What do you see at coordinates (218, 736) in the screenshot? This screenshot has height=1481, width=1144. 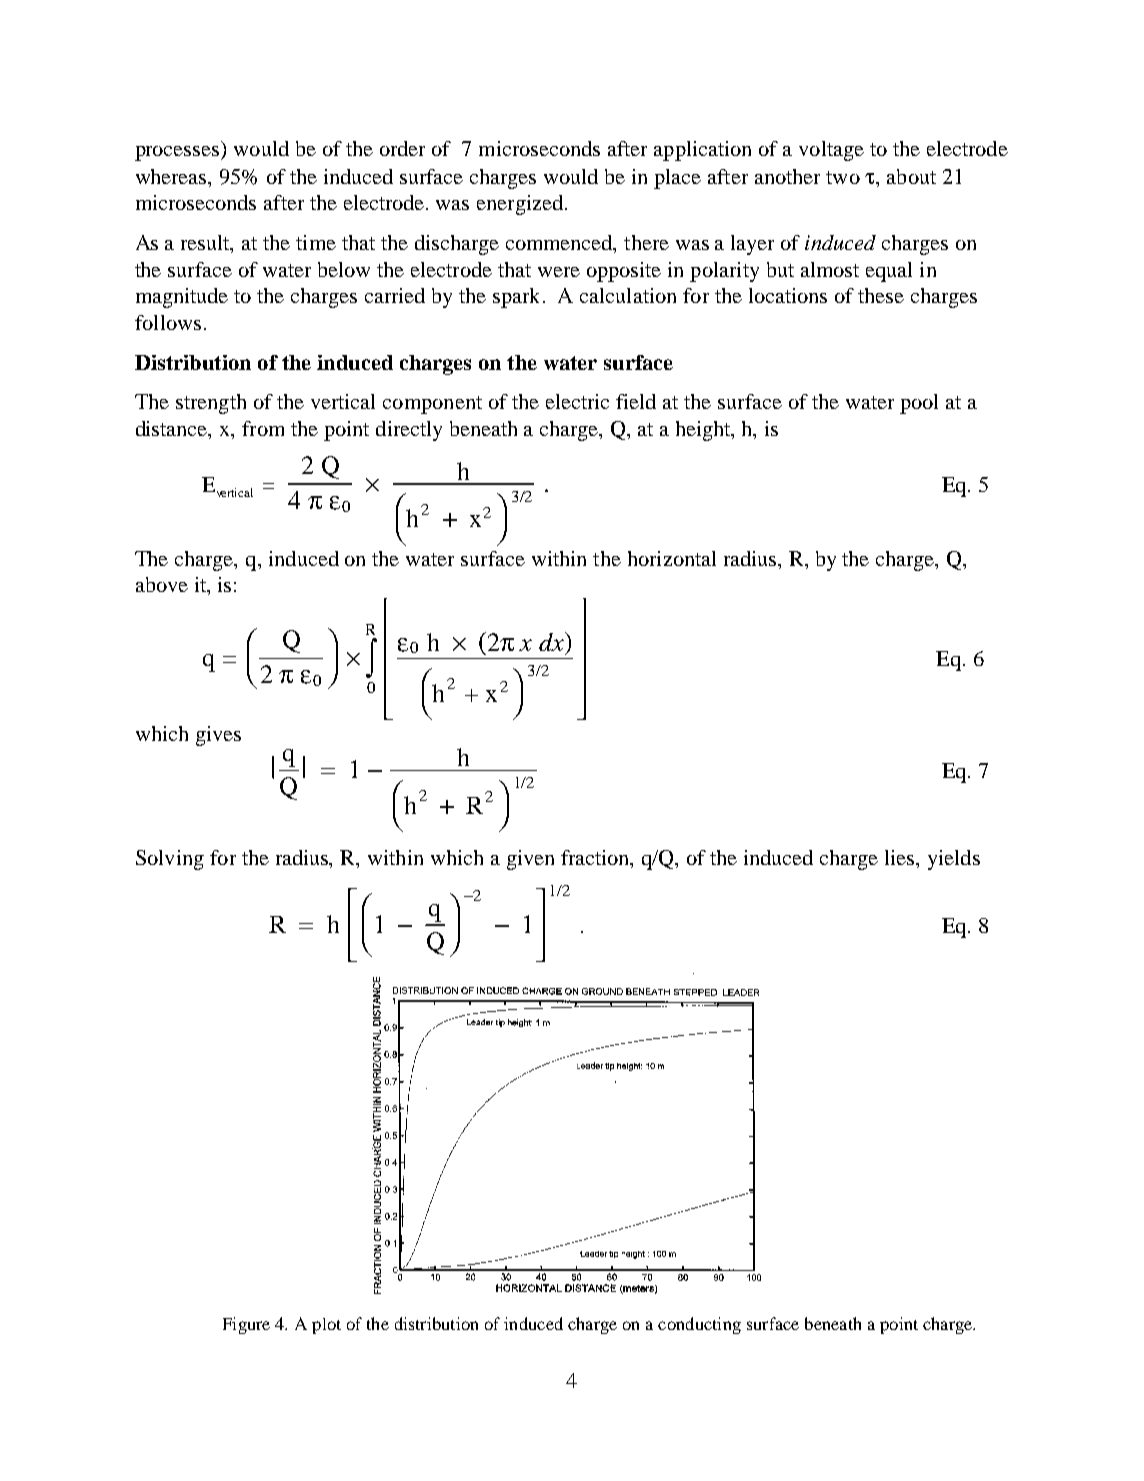 I see `gives` at bounding box center [218, 736].
